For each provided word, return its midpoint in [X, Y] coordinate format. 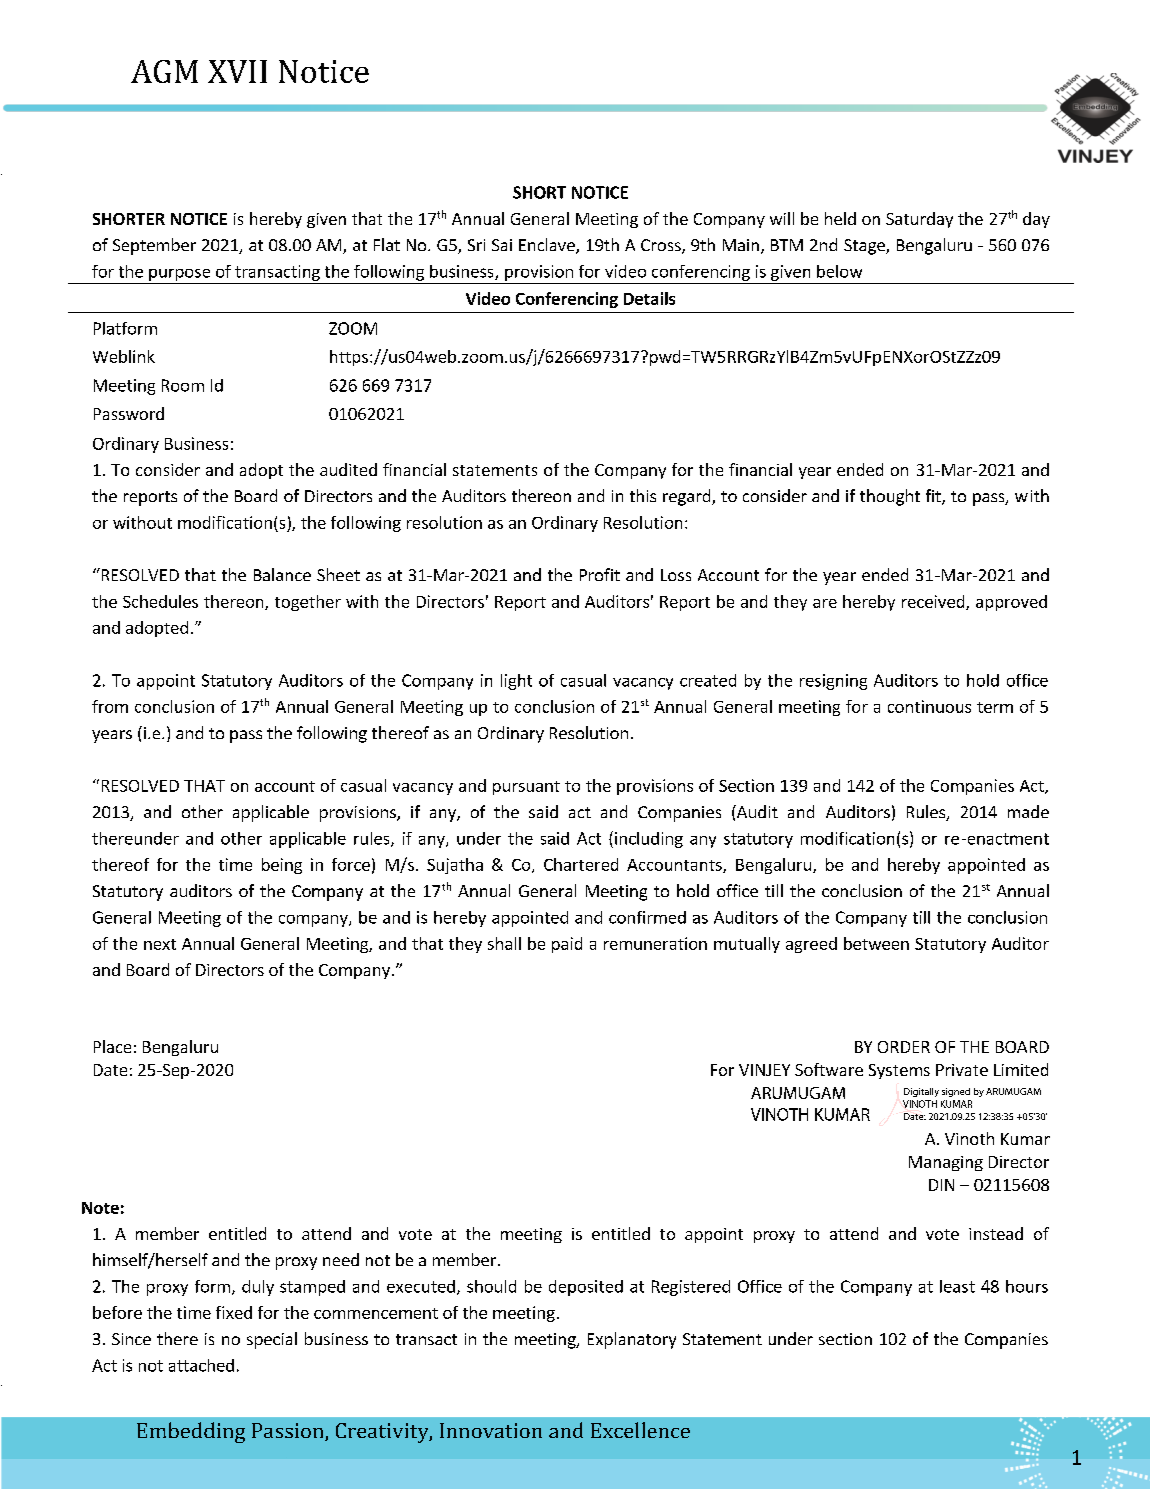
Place [112, 1046]
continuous [929, 706]
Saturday [919, 220]
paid [567, 945]
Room [183, 385]
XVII [237, 71]
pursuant [526, 788]
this [643, 495]
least [957, 1286]
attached [201, 1365]
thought [890, 497]
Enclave [548, 246]
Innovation [491, 1430]
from [110, 706]
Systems [899, 1071]
